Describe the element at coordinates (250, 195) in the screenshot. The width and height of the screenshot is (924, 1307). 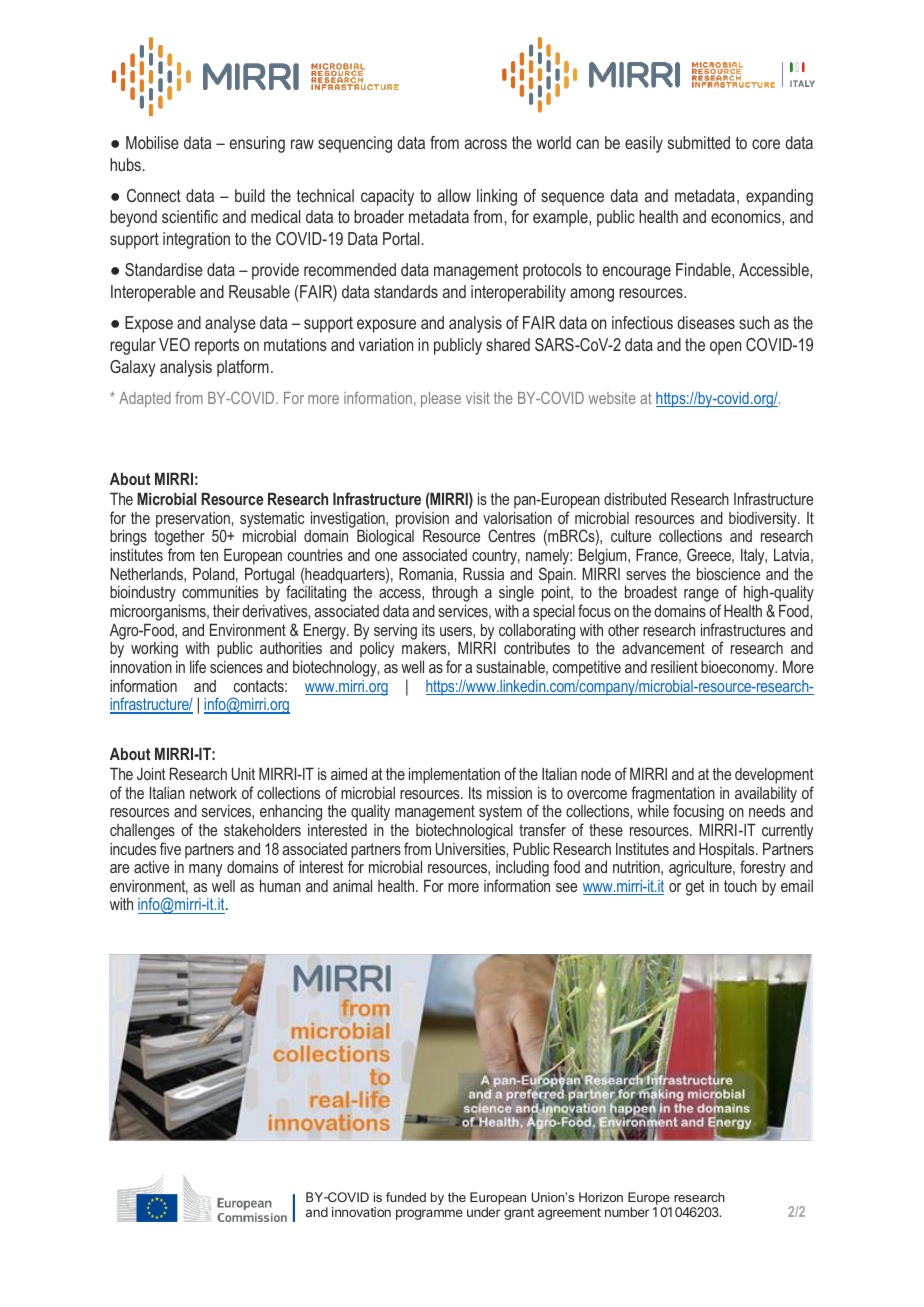
I see `build` at that location.
